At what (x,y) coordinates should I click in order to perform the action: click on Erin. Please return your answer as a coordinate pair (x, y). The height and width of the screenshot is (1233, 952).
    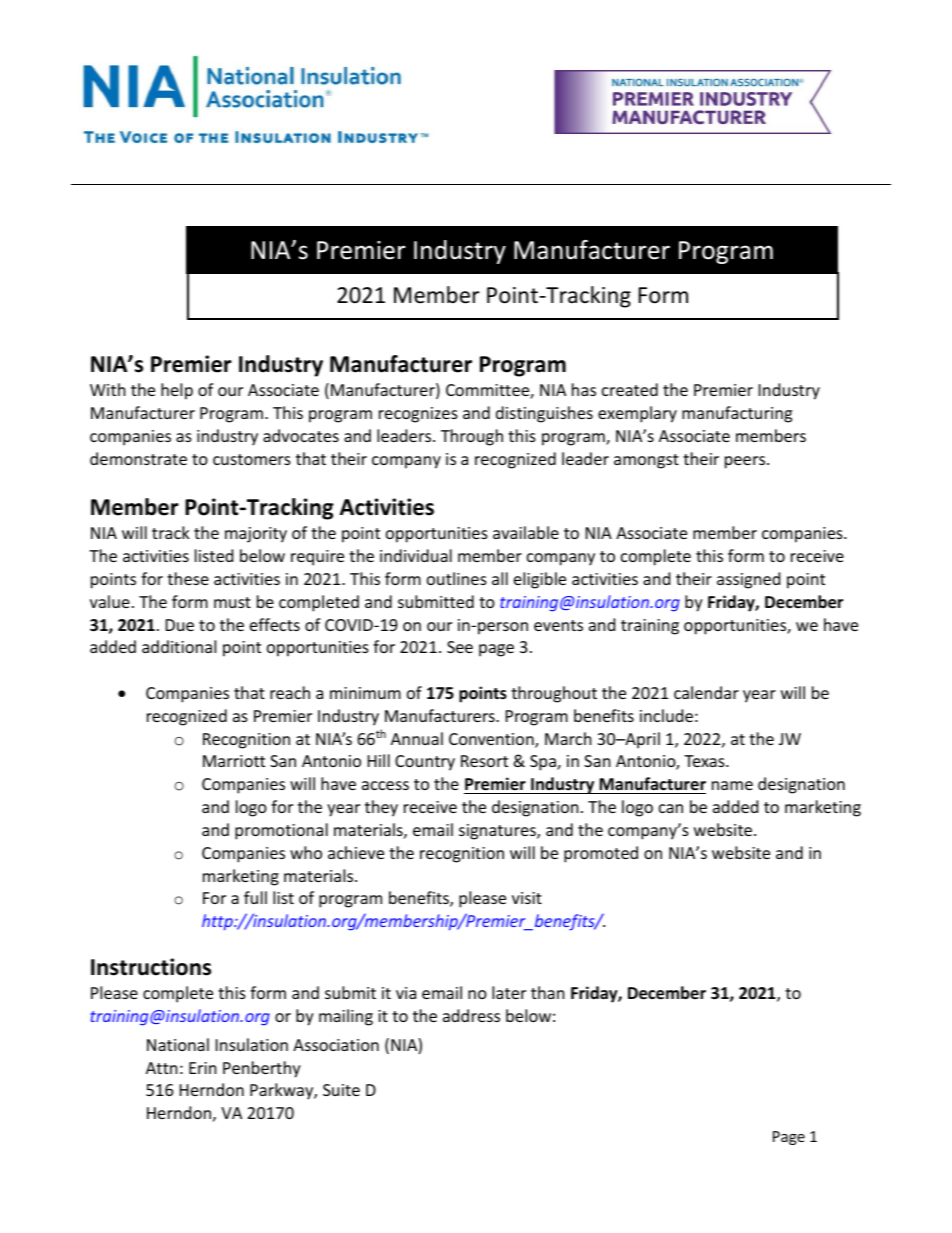
    Looking at the image, I should click on (203, 1068).
